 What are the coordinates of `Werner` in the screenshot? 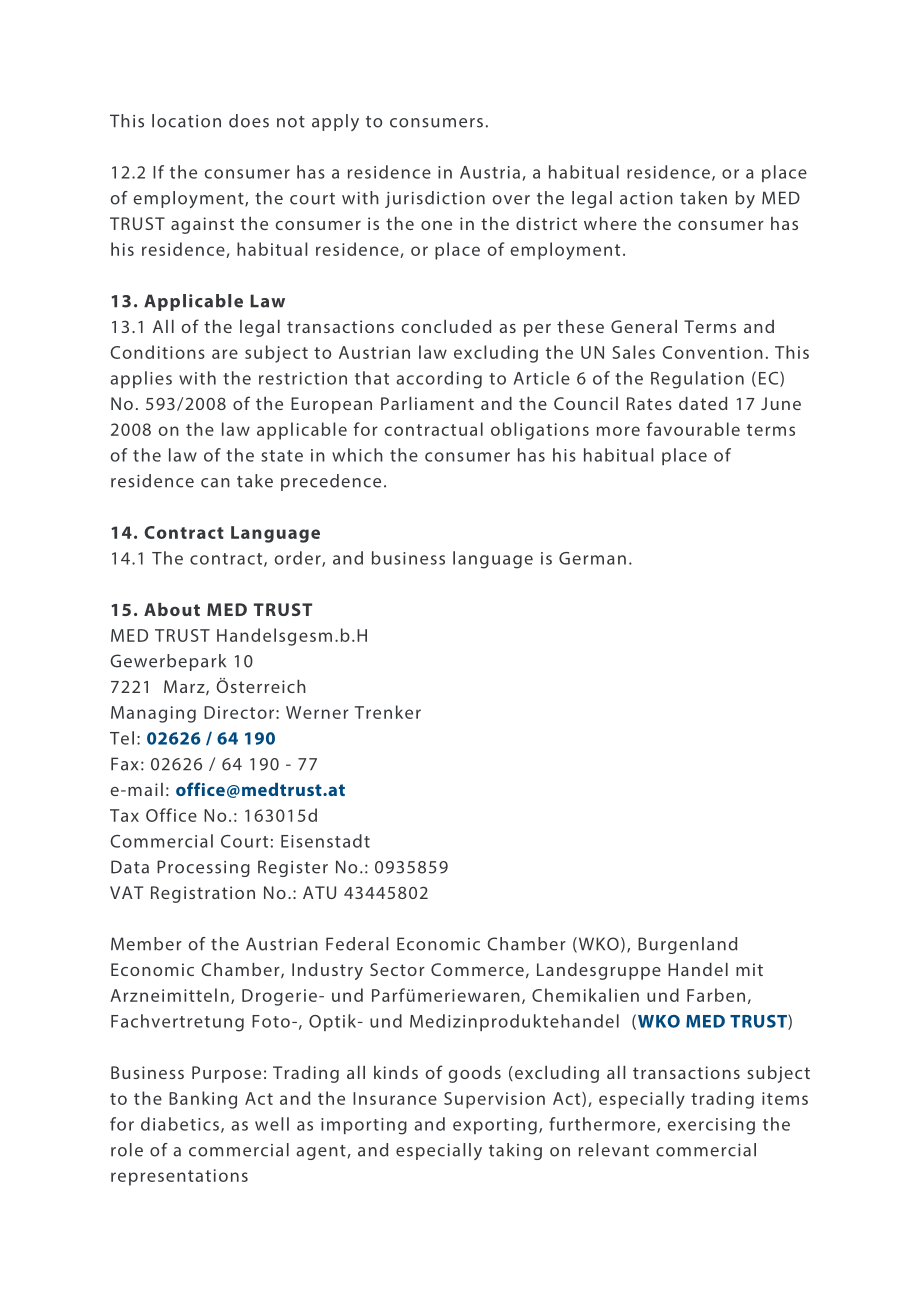 It's located at (317, 712).
